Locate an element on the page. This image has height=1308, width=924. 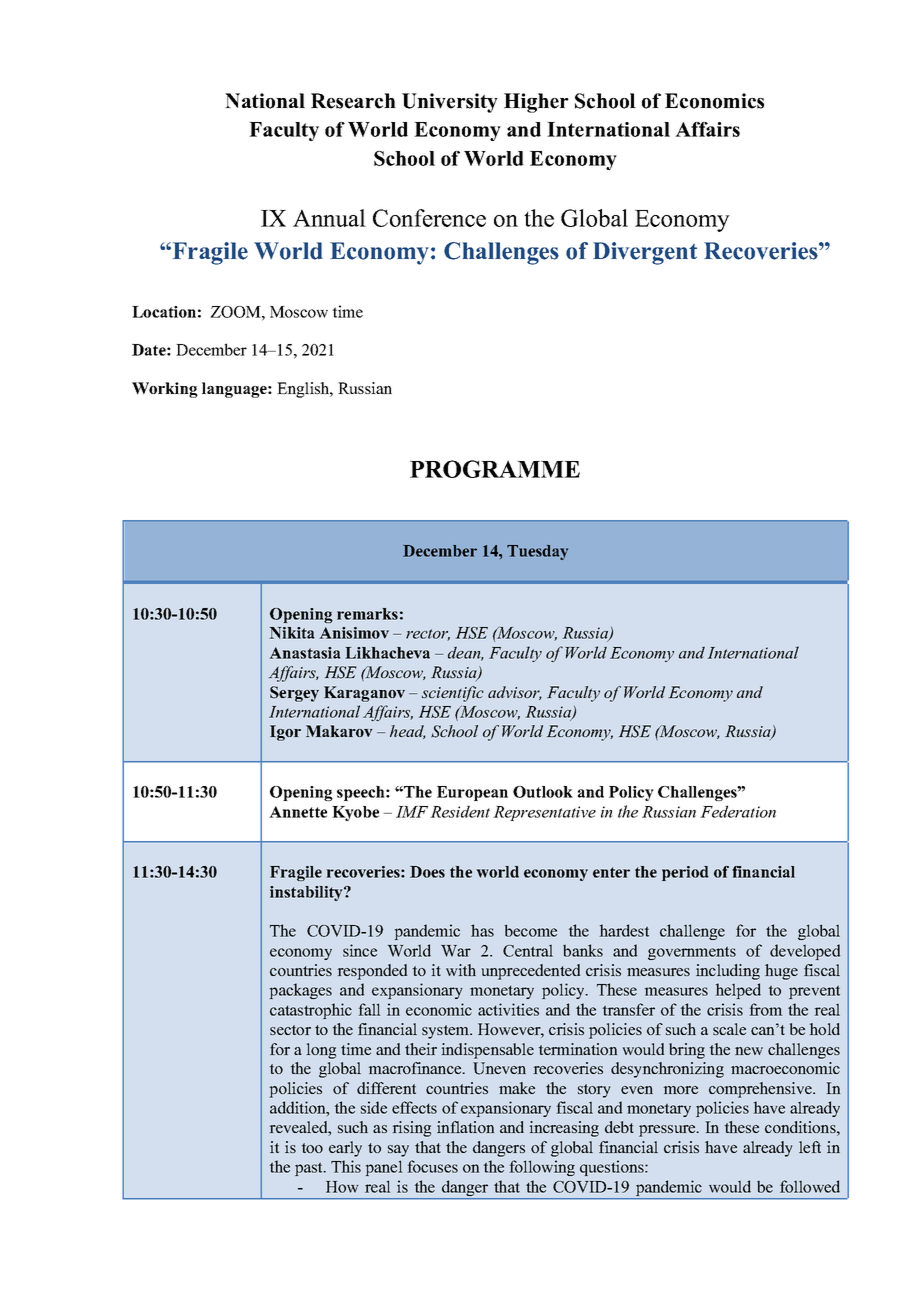
Tuesday is located at coordinates (537, 552).
